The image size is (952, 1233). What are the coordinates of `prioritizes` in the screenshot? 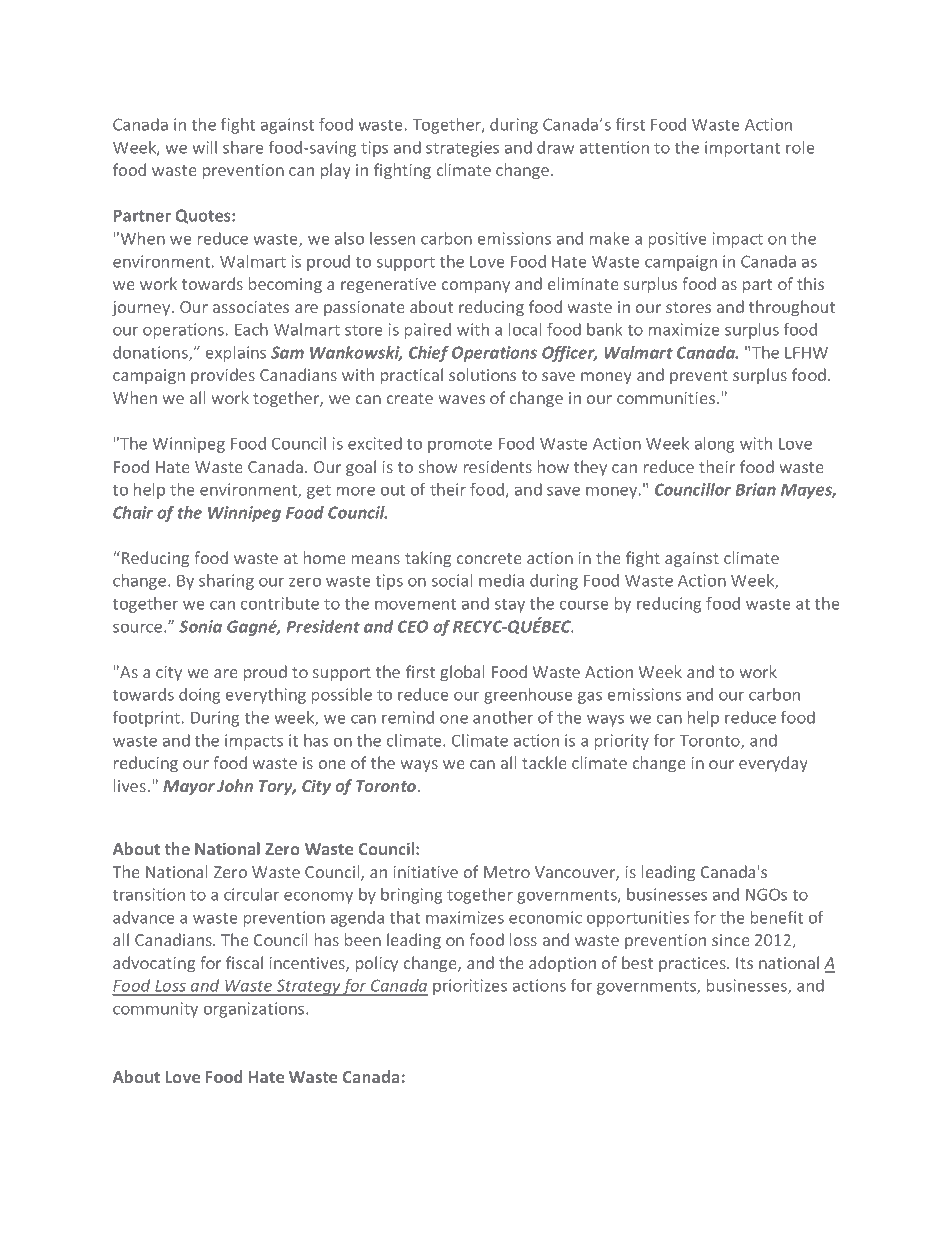 It's located at (470, 987).
